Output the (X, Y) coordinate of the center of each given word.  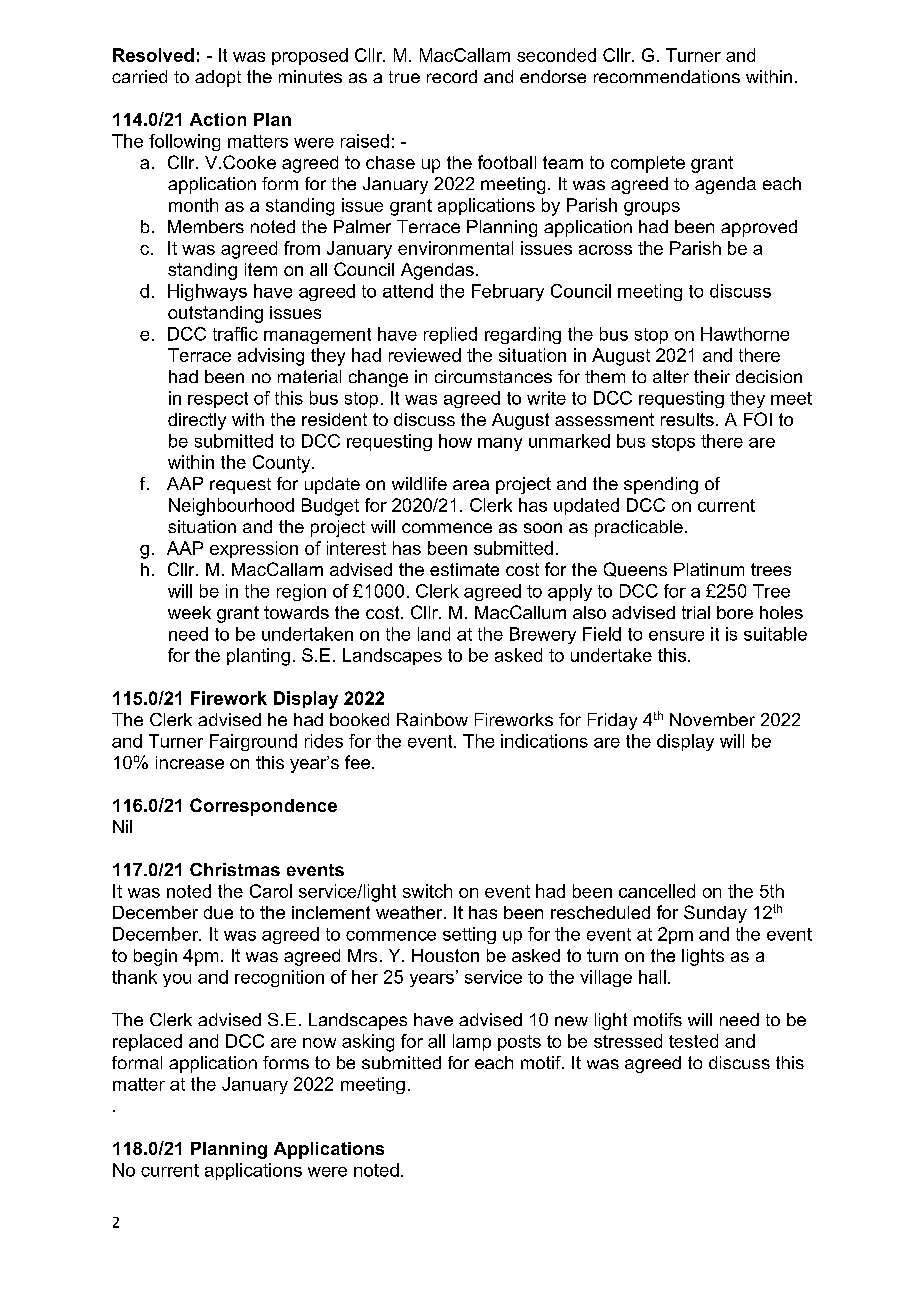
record (452, 76)
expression (254, 549)
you (177, 980)
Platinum (709, 569)
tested (693, 1041)
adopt (218, 78)
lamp (472, 1042)
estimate (464, 569)
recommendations (667, 76)
